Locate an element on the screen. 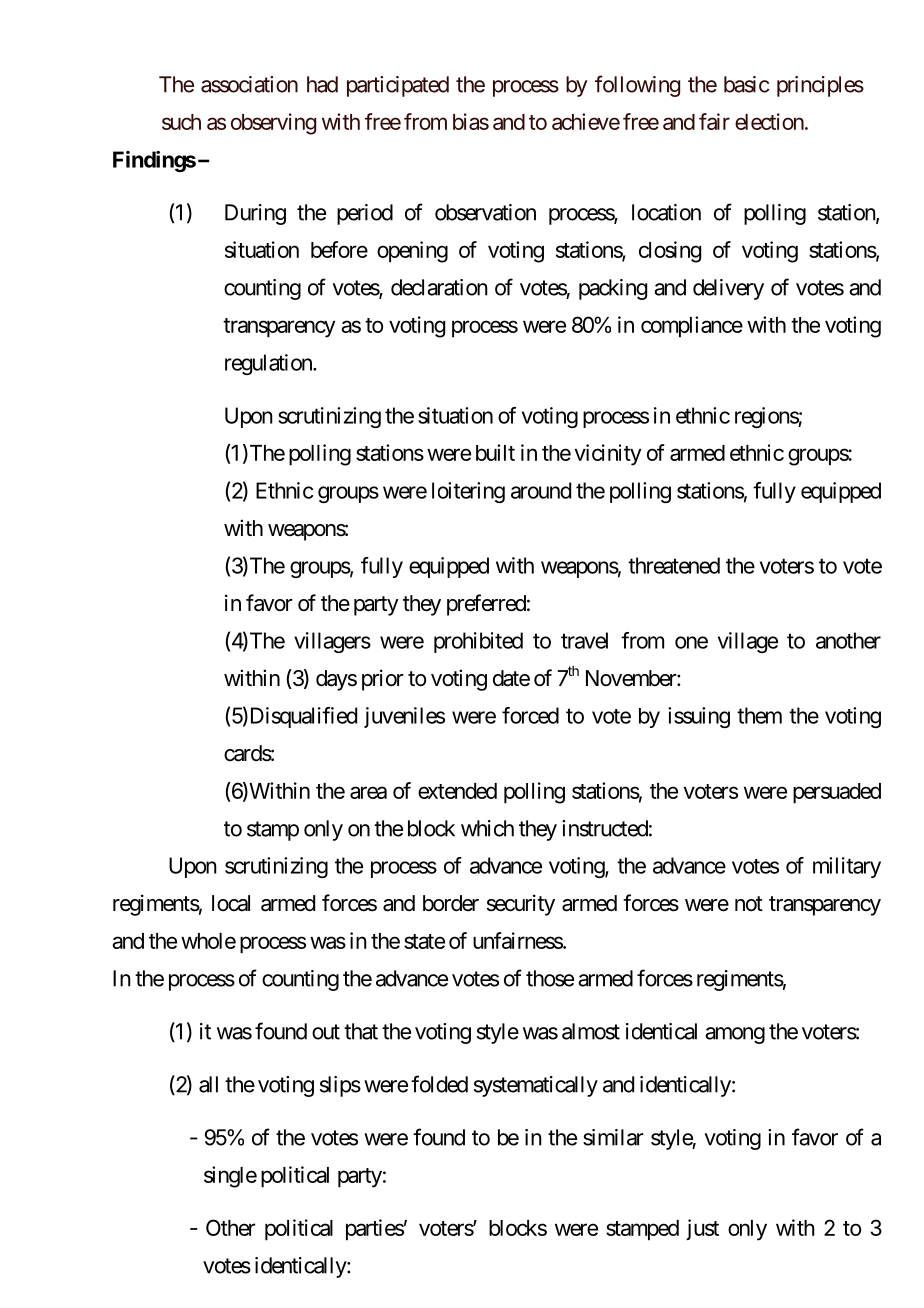  similar is located at coordinates (613, 1137).
